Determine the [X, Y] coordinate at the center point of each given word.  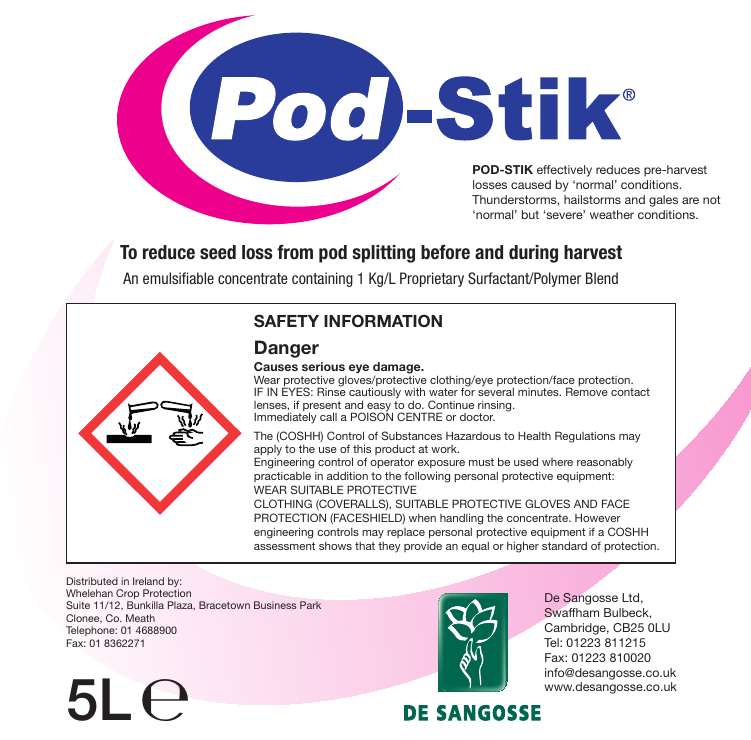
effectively [564, 171]
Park [310, 605]
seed [218, 252]
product [395, 449]
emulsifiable [178, 278]
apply [268, 451]
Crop [127, 595]
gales [663, 201]
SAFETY [286, 321]
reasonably [605, 463]
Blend [602, 278]
